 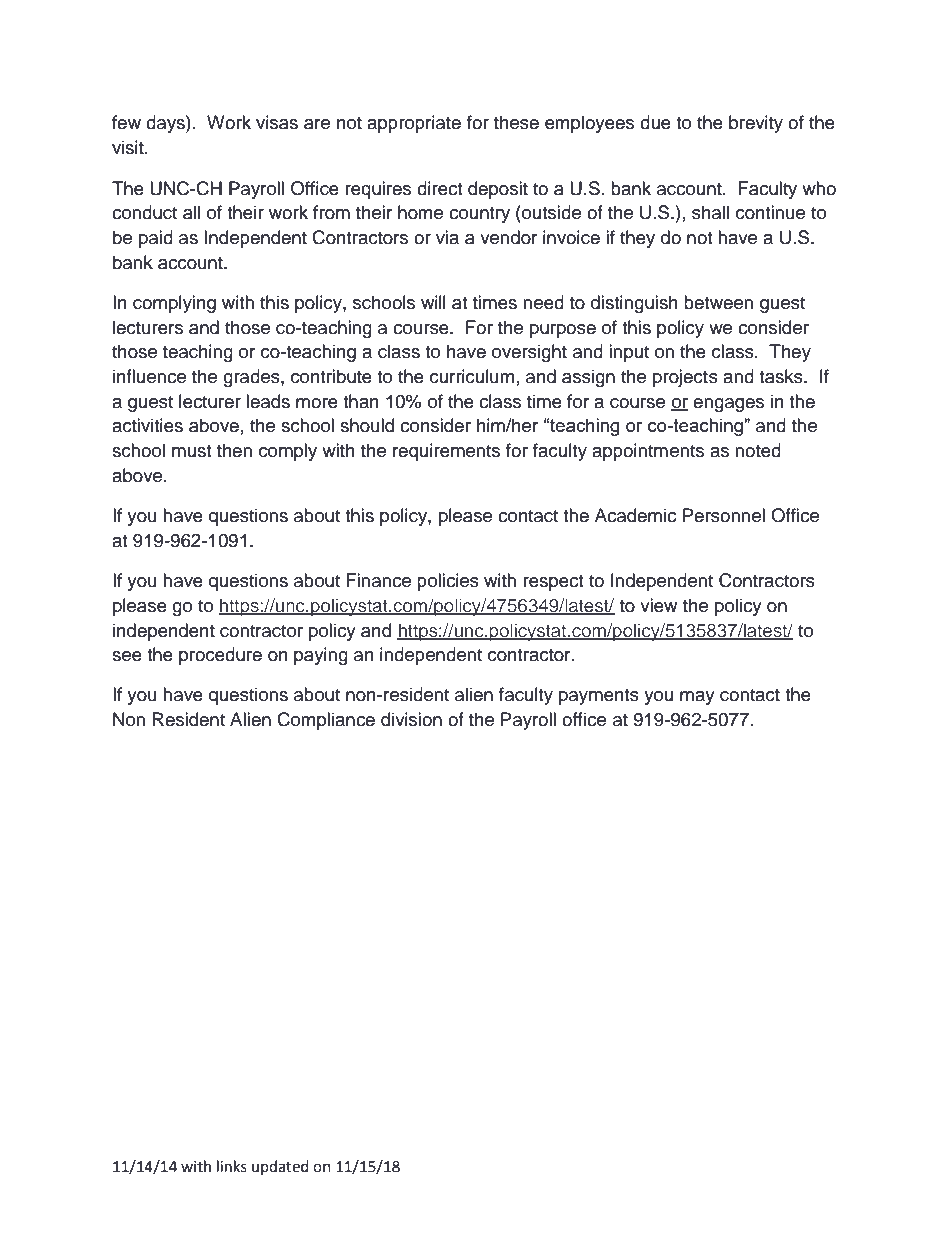 What do you see at coordinates (498, 190) in the screenshot?
I see `deposit` at bounding box center [498, 190].
